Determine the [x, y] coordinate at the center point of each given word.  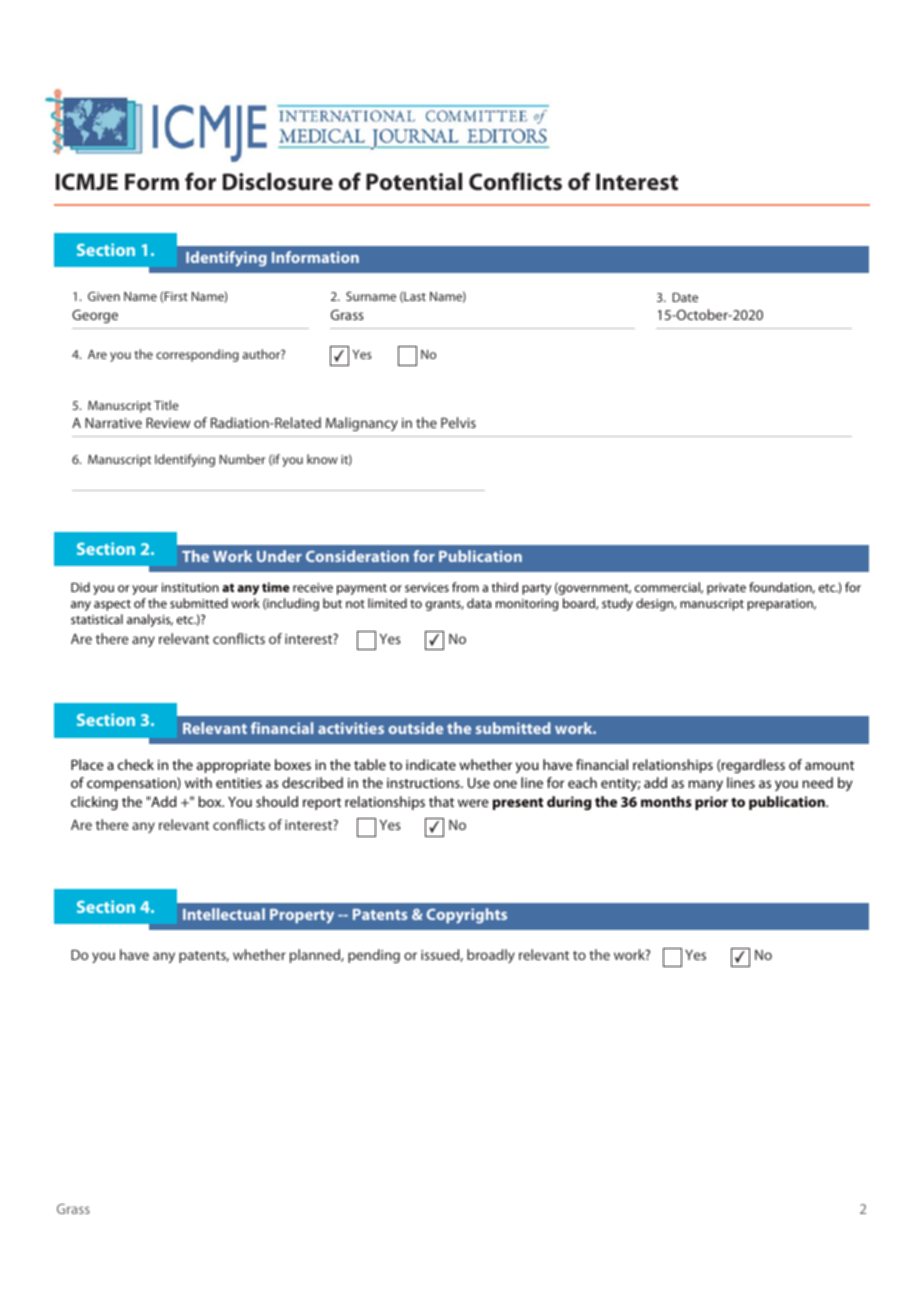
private [726, 589]
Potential [414, 181]
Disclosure [278, 182]
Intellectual [224, 914]
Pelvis [458, 422]
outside [415, 728]
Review [168, 423]
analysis [150, 620]
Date [685, 297]
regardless [752, 766]
